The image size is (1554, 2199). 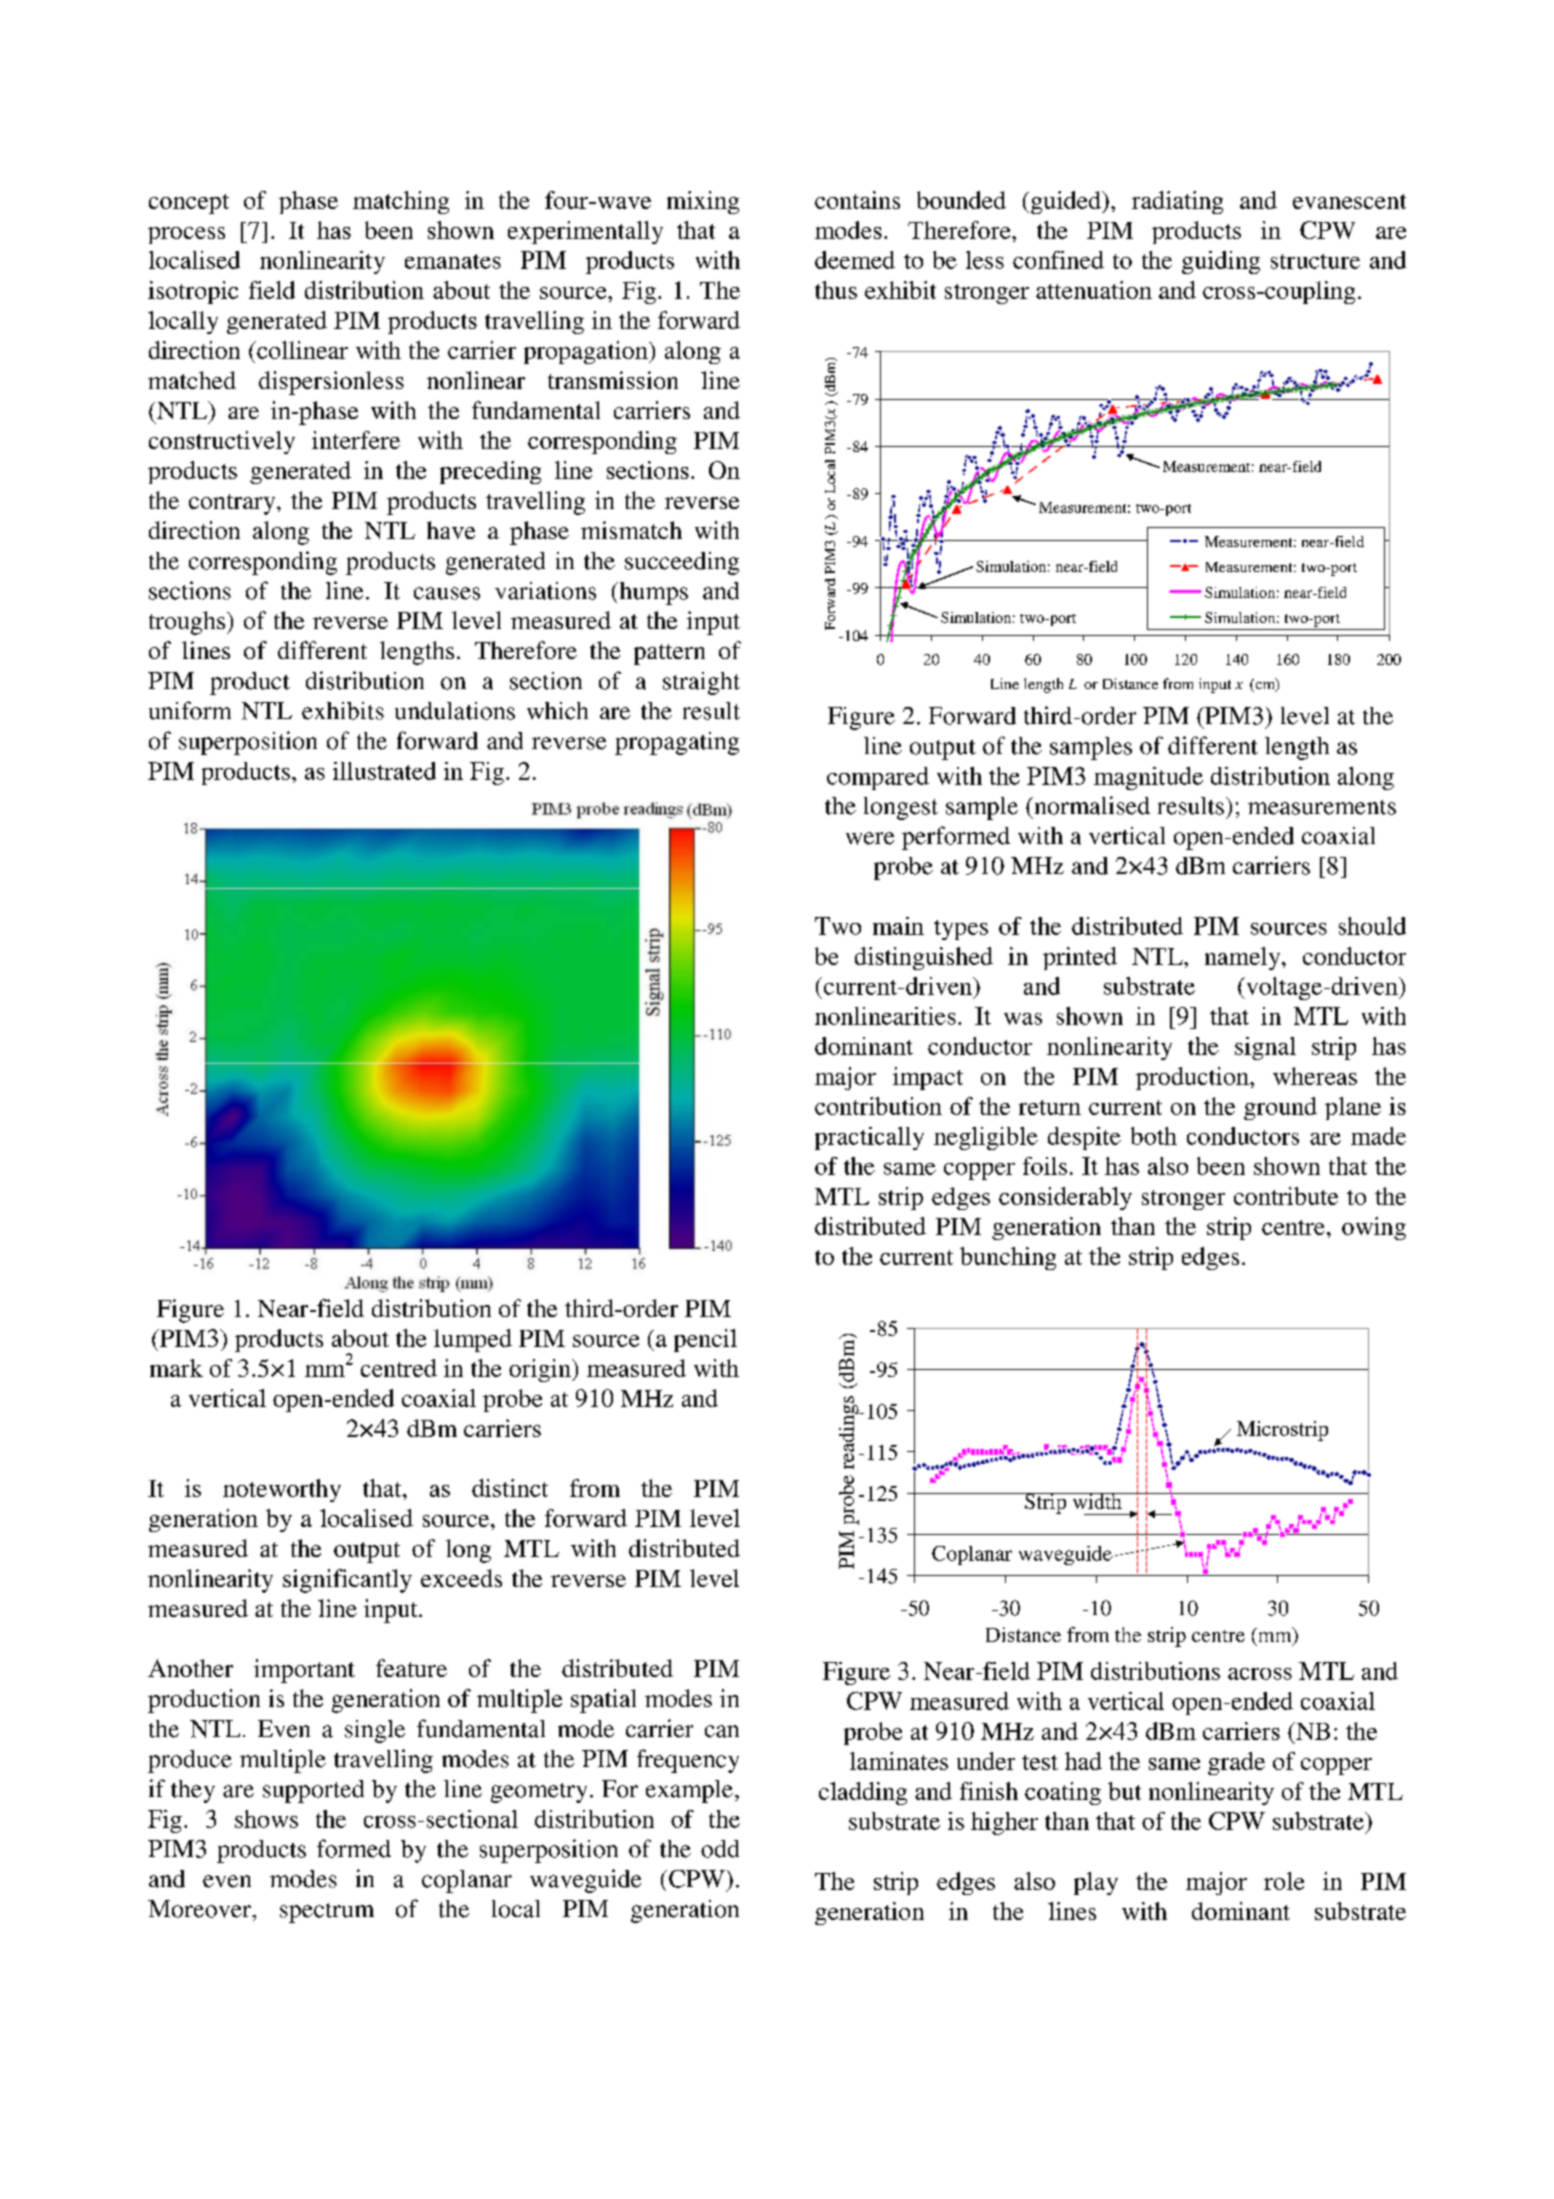 What do you see at coordinates (327, 1913) in the screenshot?
I see `spectrum` at bounding box center [327, 1913].
